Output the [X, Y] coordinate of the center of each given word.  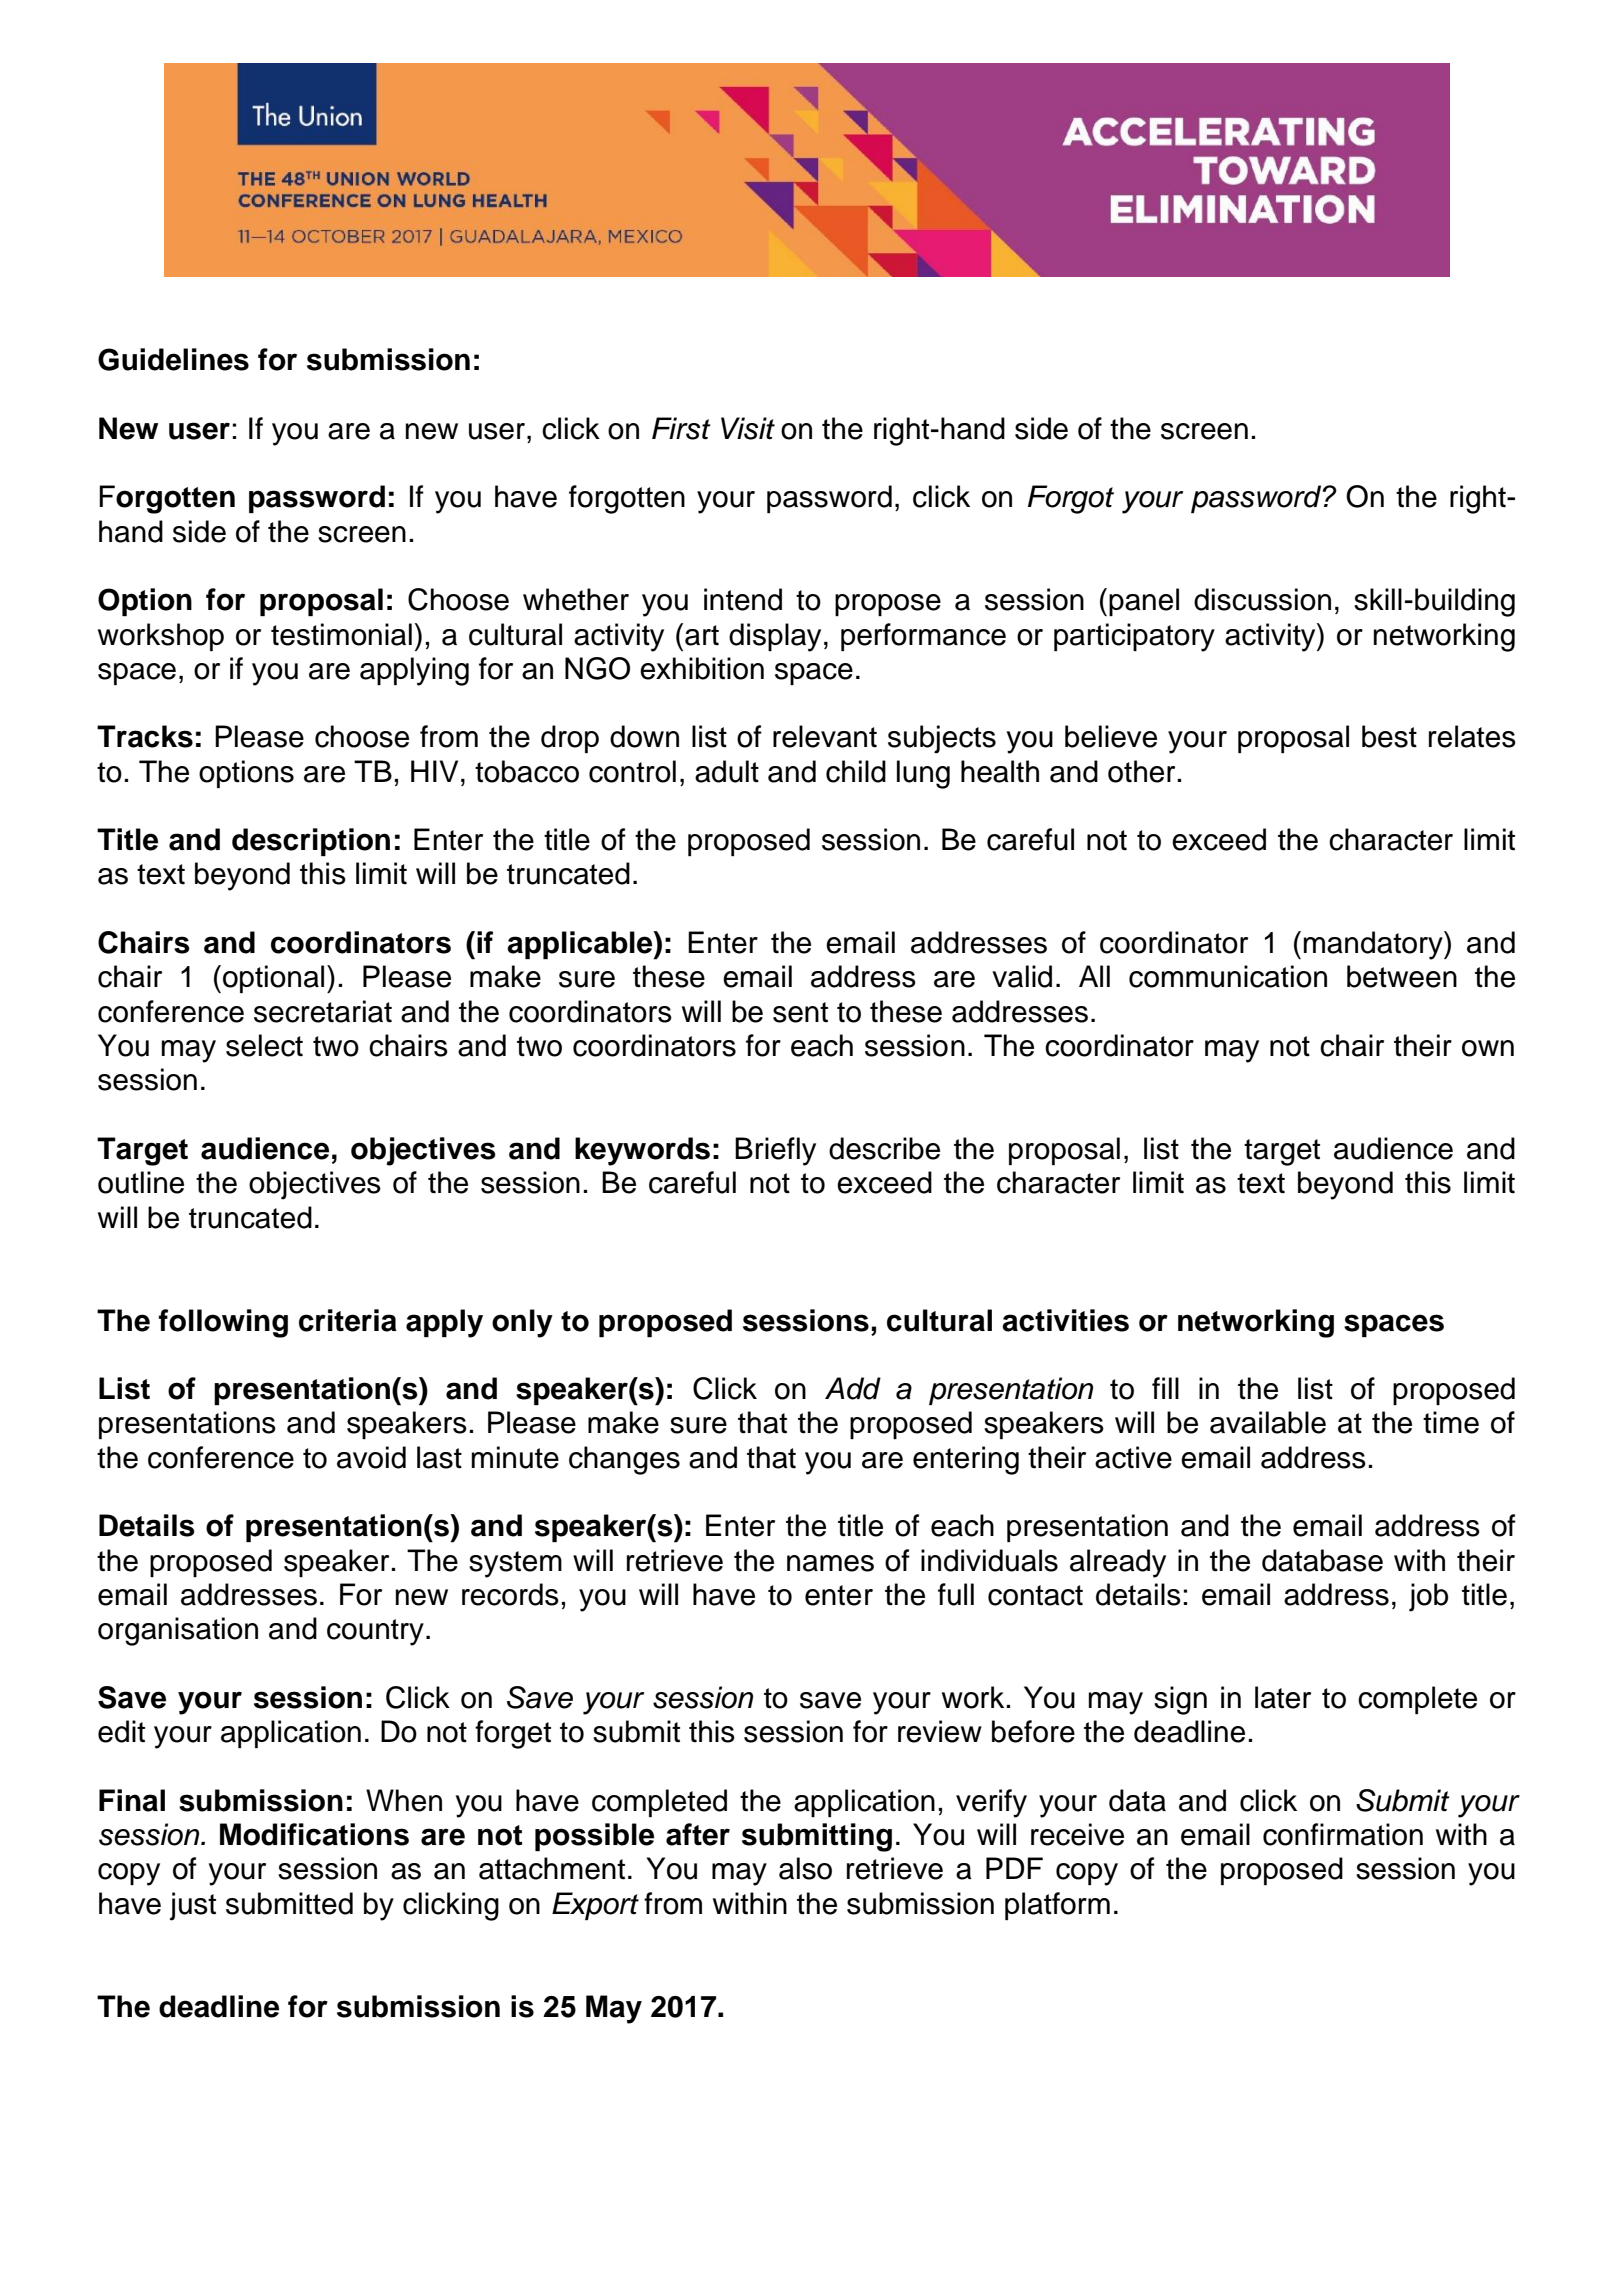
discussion [1262, 599]
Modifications [314, 1834]
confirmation [1343, 1834]
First [681, 428]
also [805, 1868]
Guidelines [173, 359]
